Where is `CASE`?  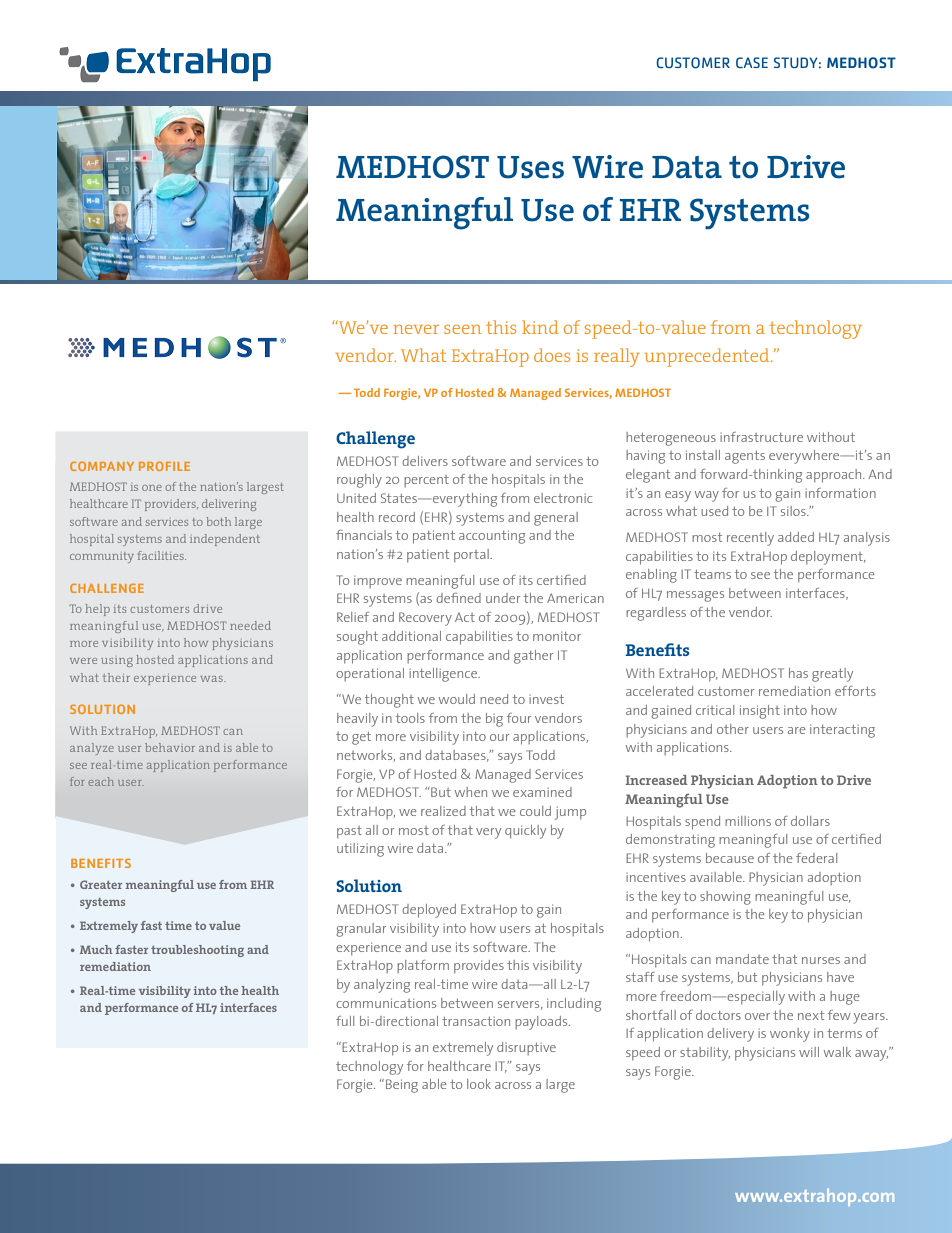 CASE is located at coordinates (752, 62).
